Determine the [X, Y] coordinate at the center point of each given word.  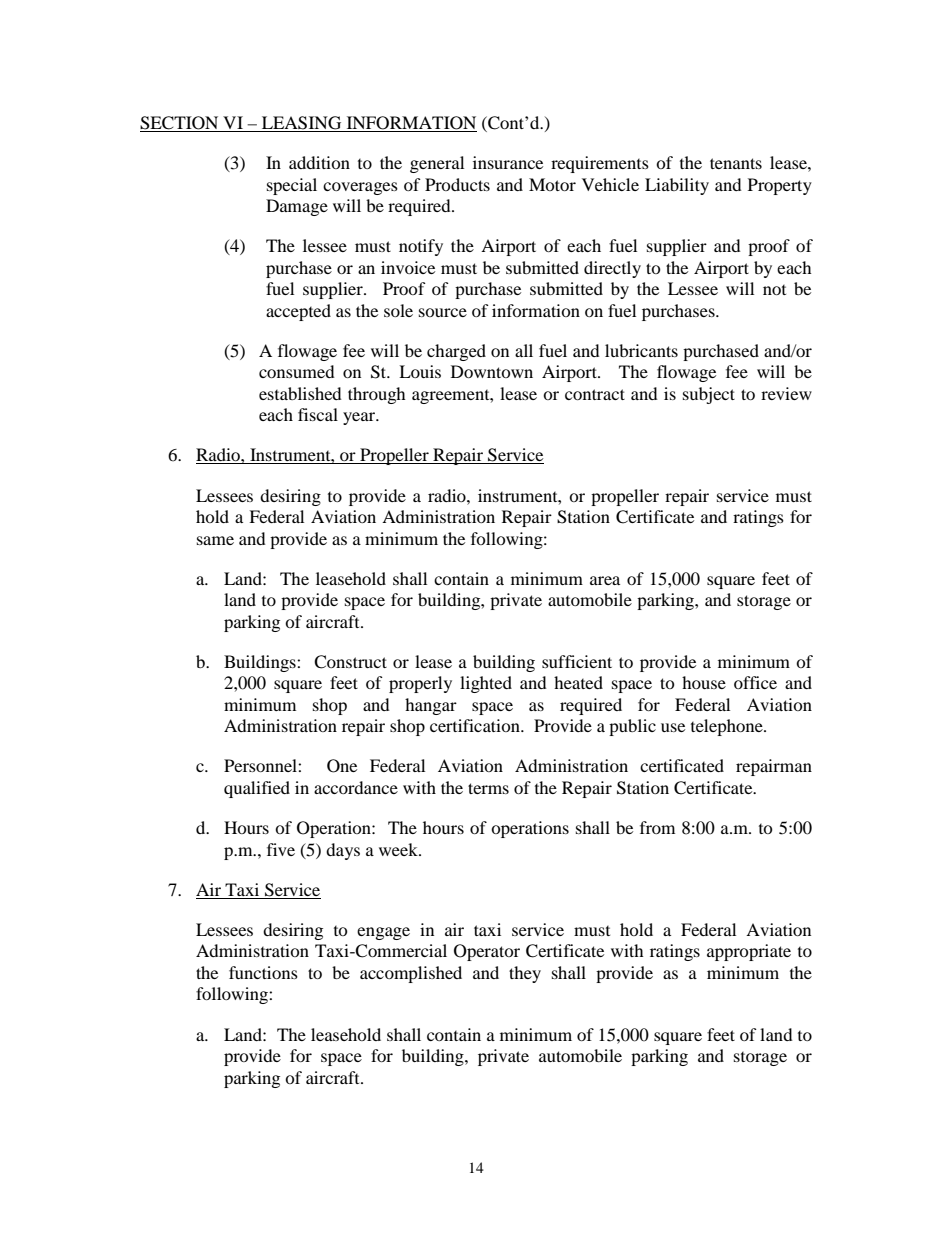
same [215, 540]
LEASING [302, 124]
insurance [508, 162]
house [704, 682]
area [605, 580]
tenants [736, 163]
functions [263, 972]
